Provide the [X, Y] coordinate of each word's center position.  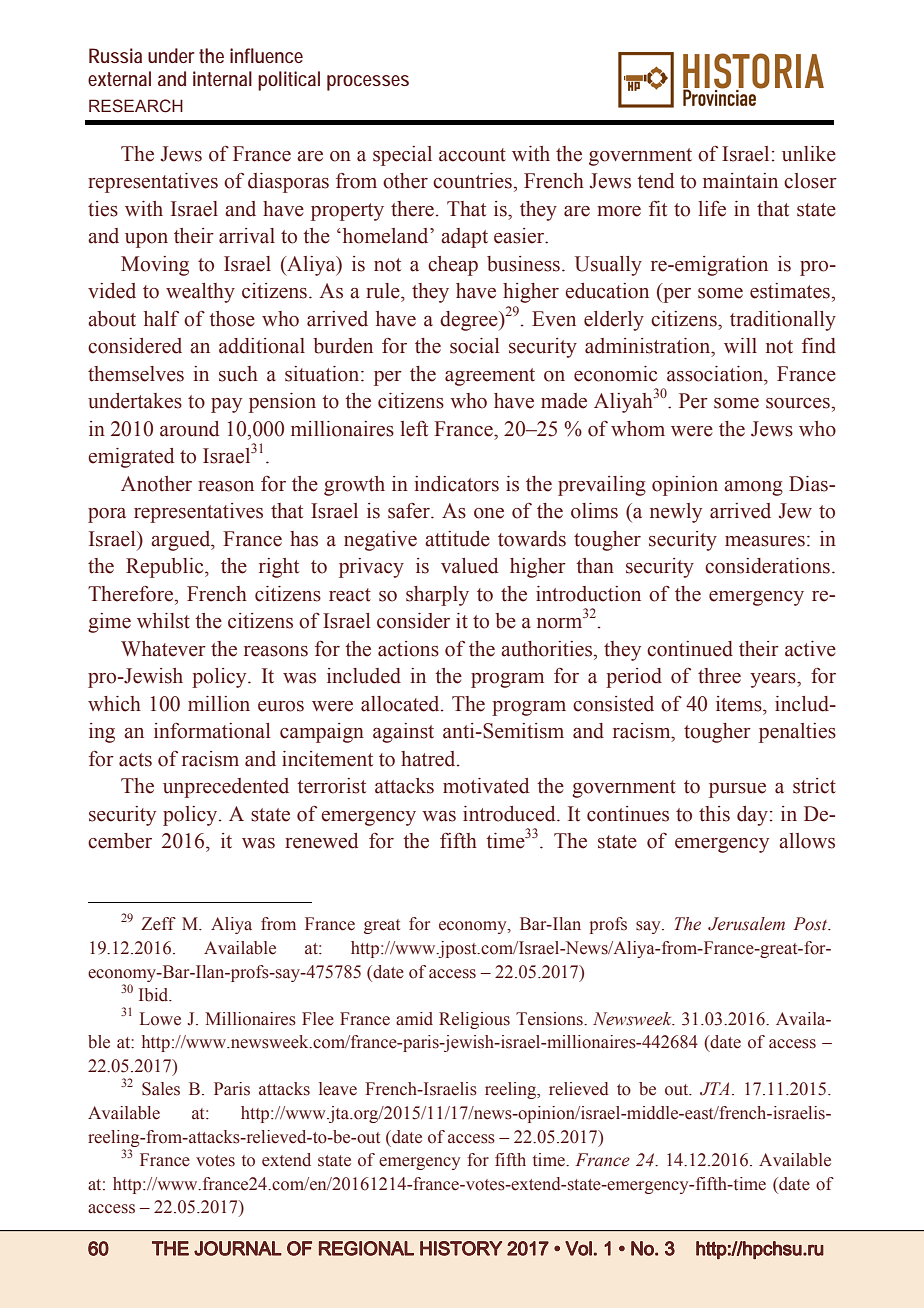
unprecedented [226, 788]
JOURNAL [238, 1248]
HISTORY [461, 1248]
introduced [510, 814]
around [189, 429]
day [752, 816]
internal [222, 78]
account [472, 155]
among [753, 488]
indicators [457, 484]
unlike [809, 154]
